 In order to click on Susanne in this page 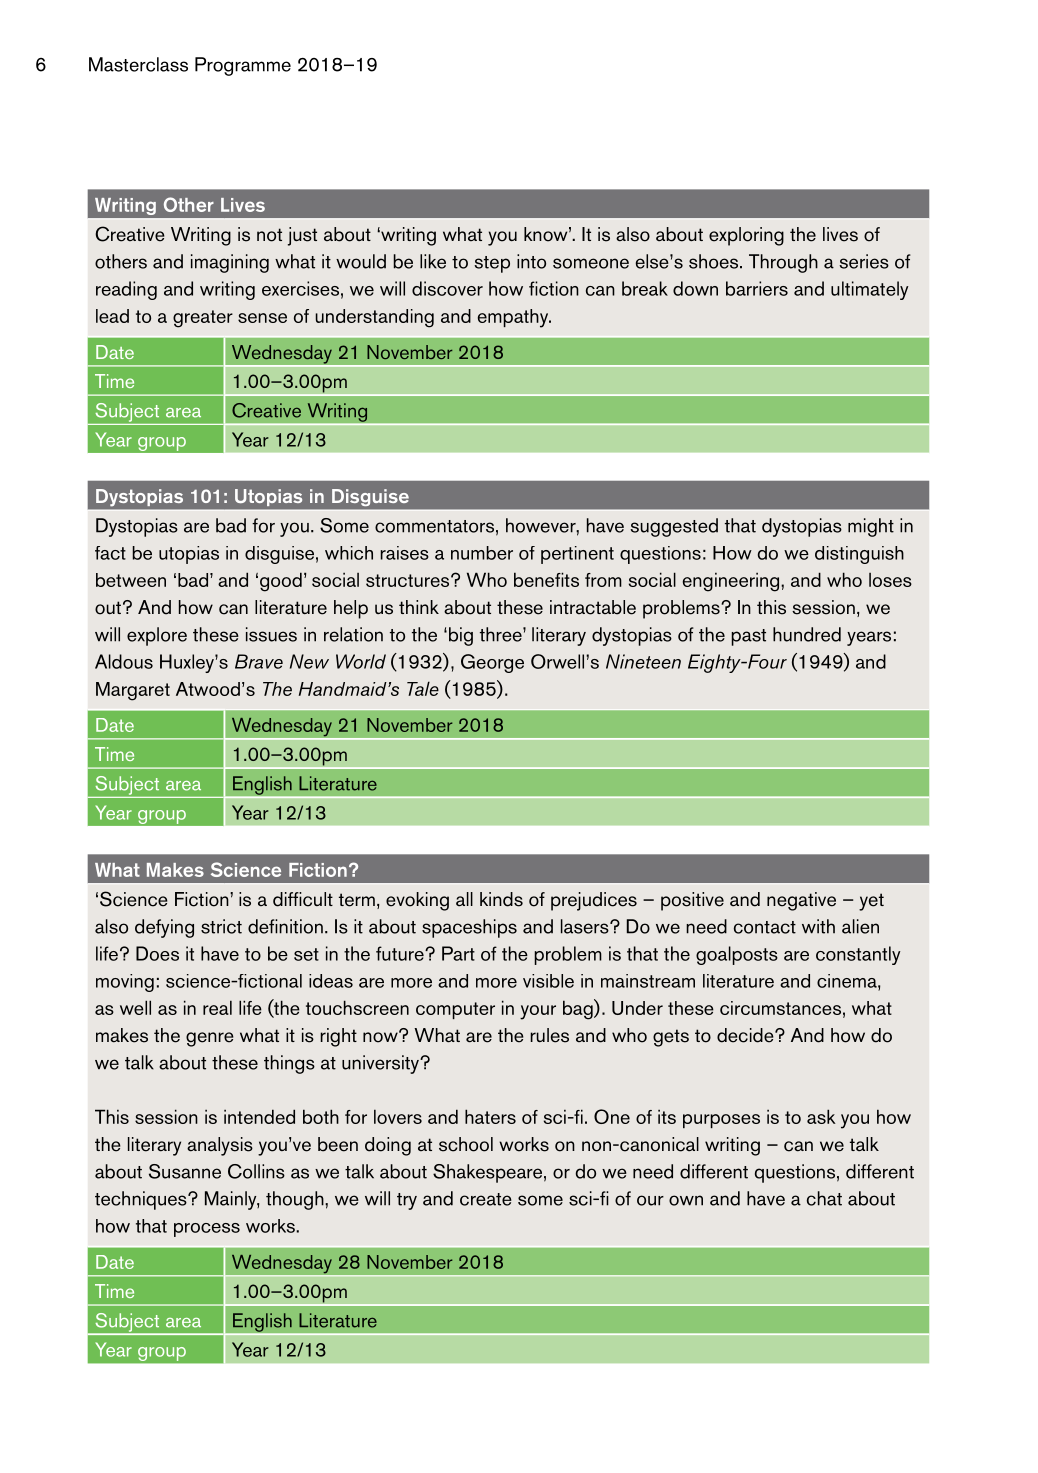, I will do `click(185, 1171)`.
